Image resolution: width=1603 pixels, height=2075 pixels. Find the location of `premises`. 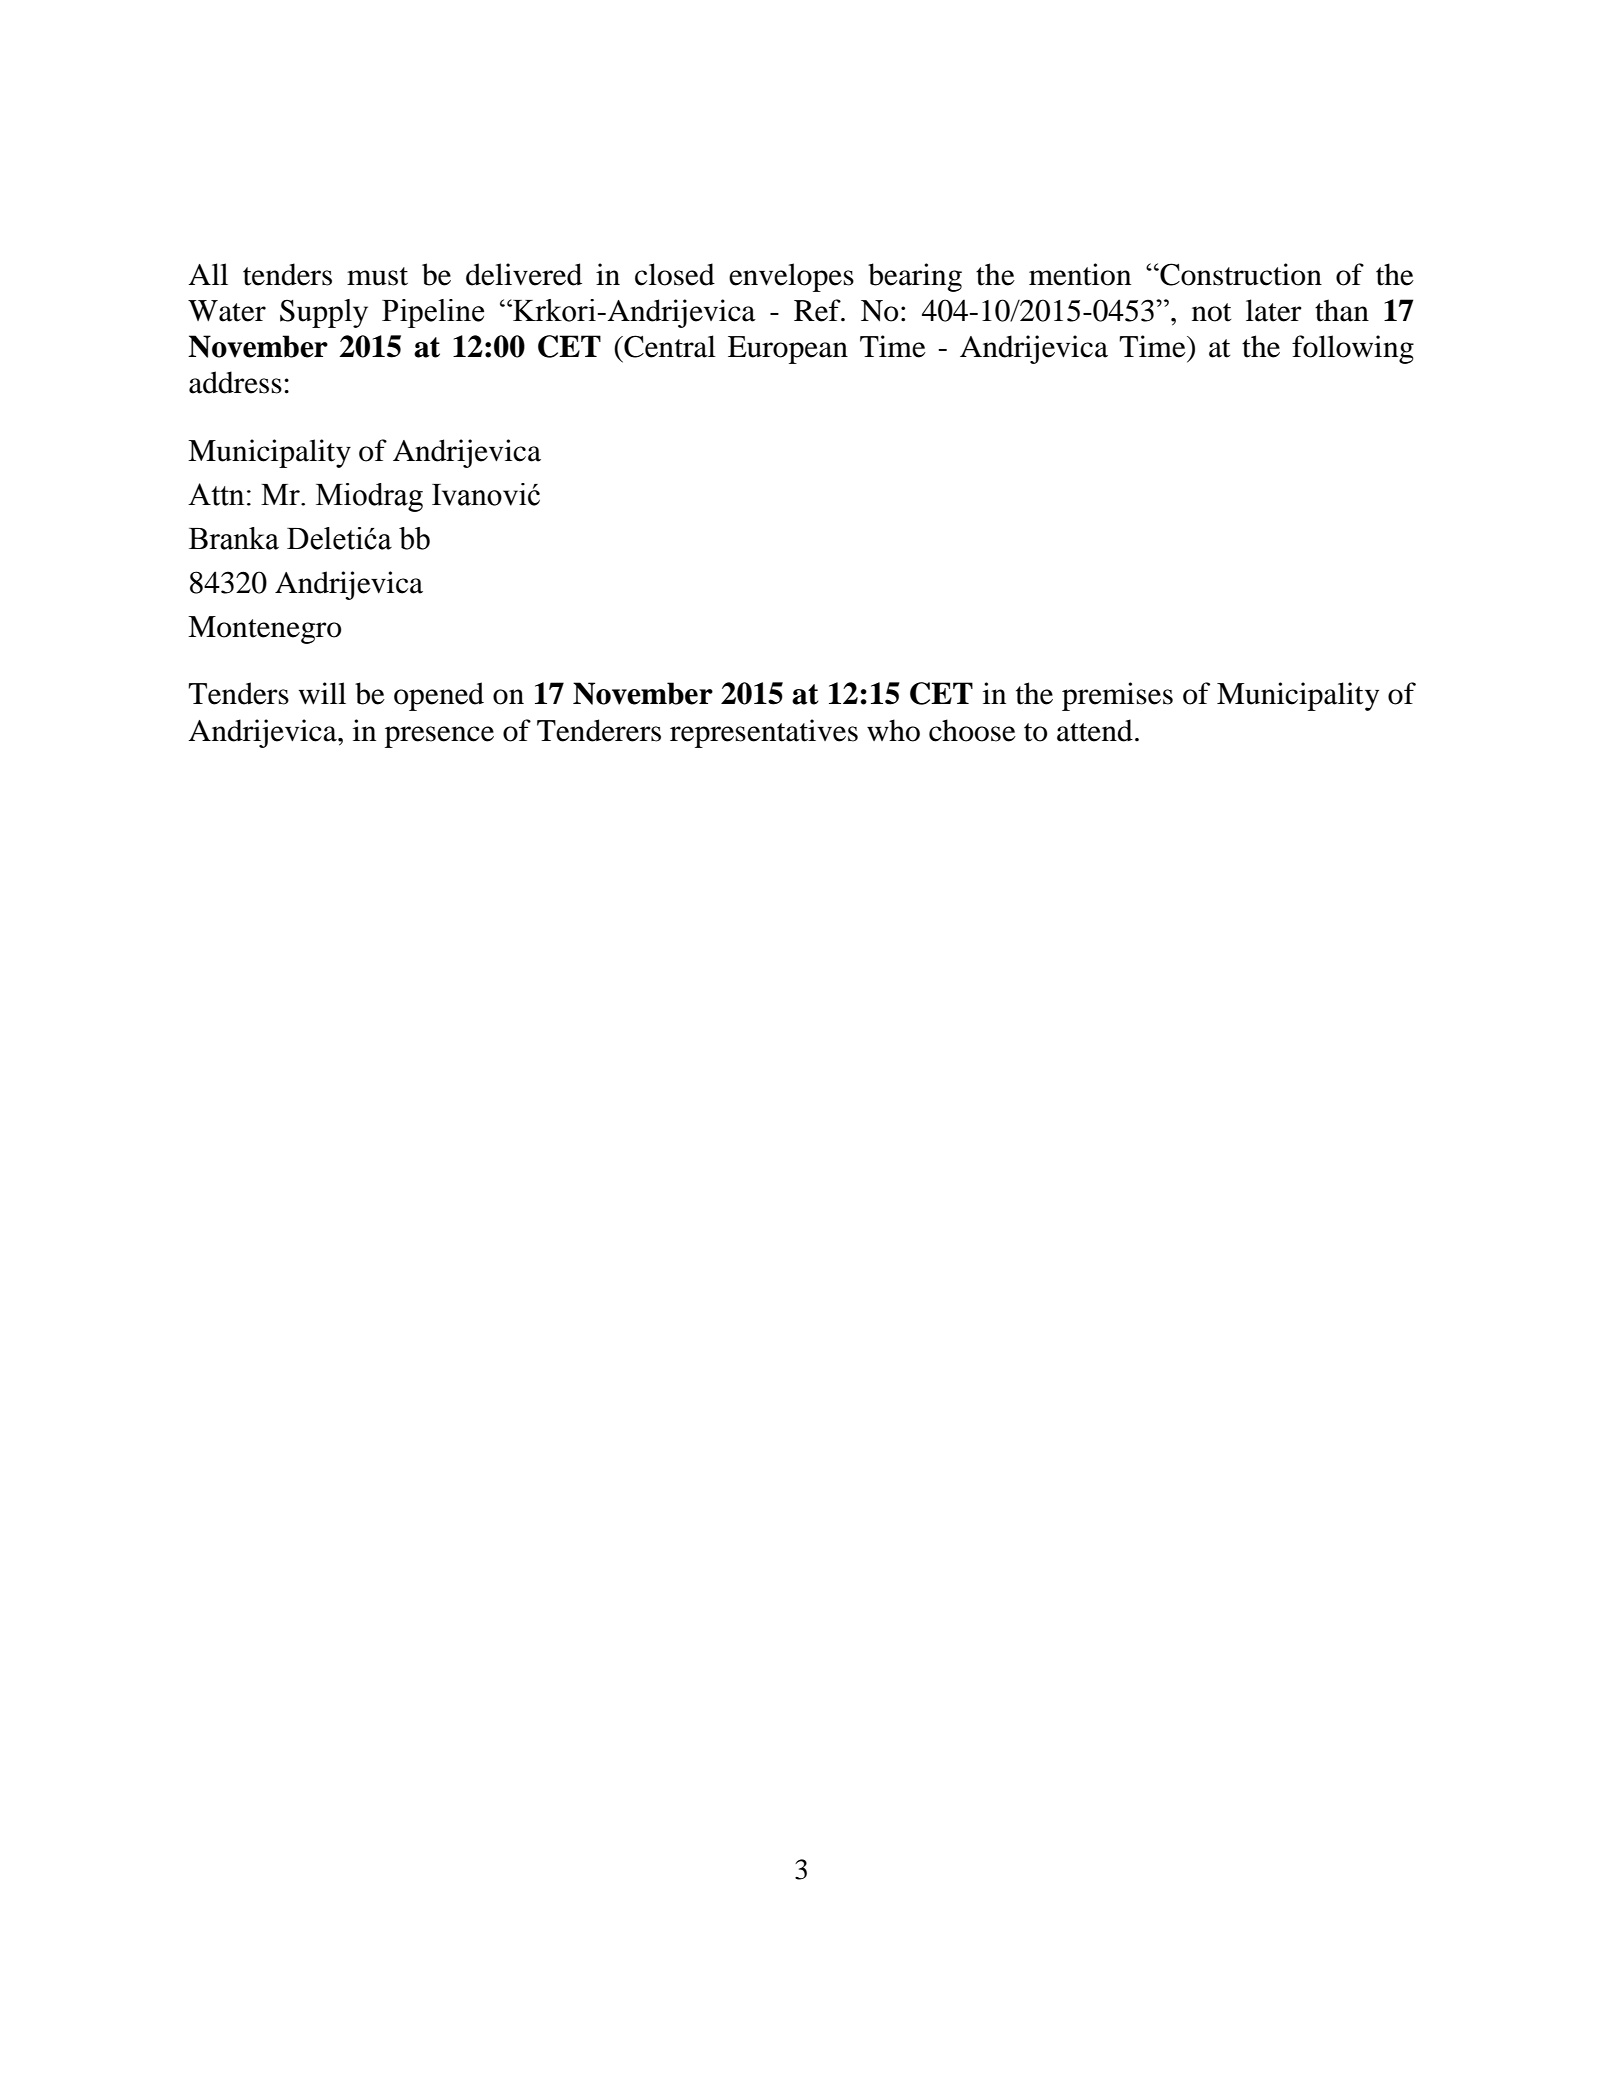

premises is located at coordinates (1117, 696).
